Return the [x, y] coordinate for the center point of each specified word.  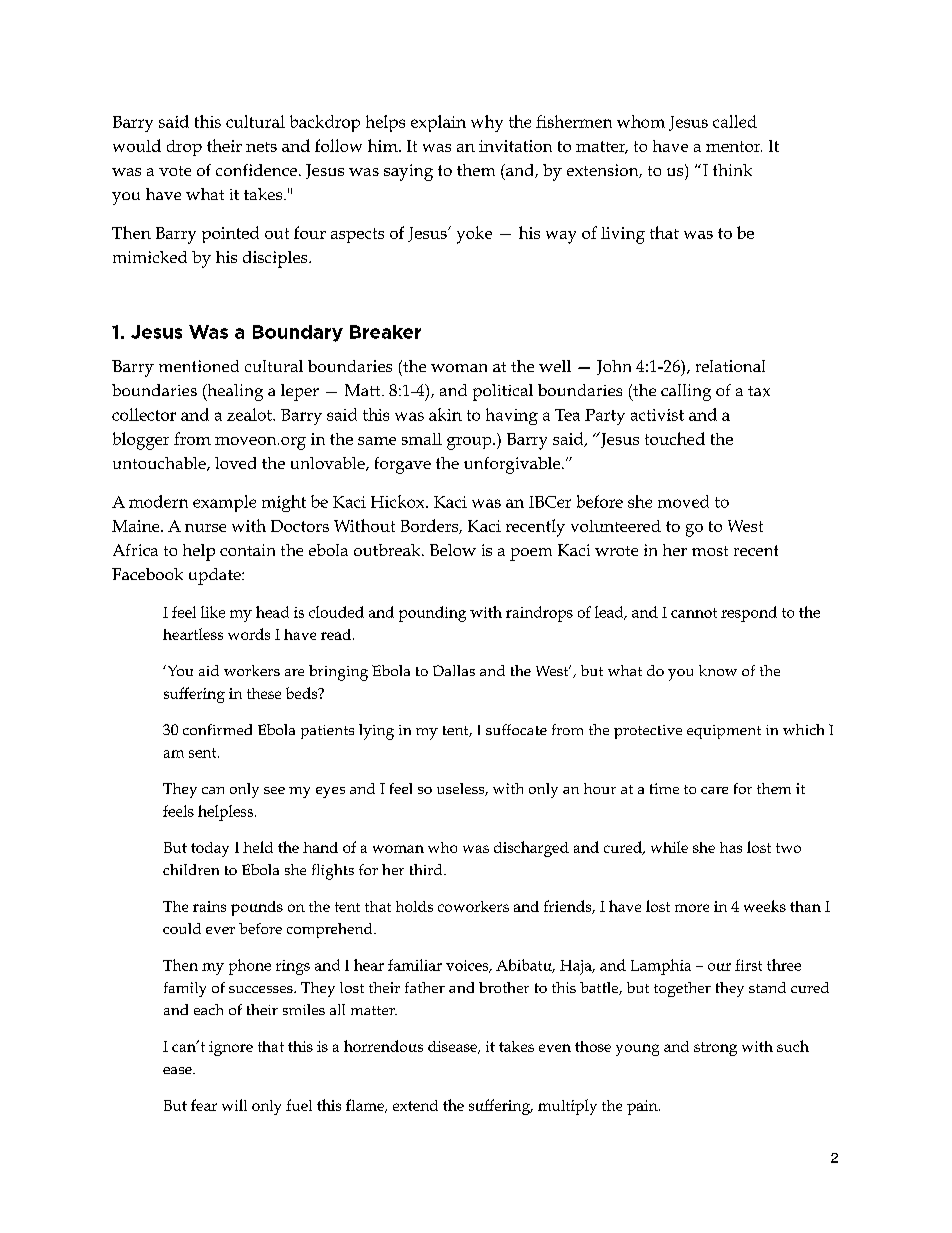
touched [675, 438]
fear [204, 1105]
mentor [734, 146]
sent [204, 753]
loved [235, 463]
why [487, 123]
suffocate [516, 729]
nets [261, 147]
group [470, 443]
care [714, 790]
